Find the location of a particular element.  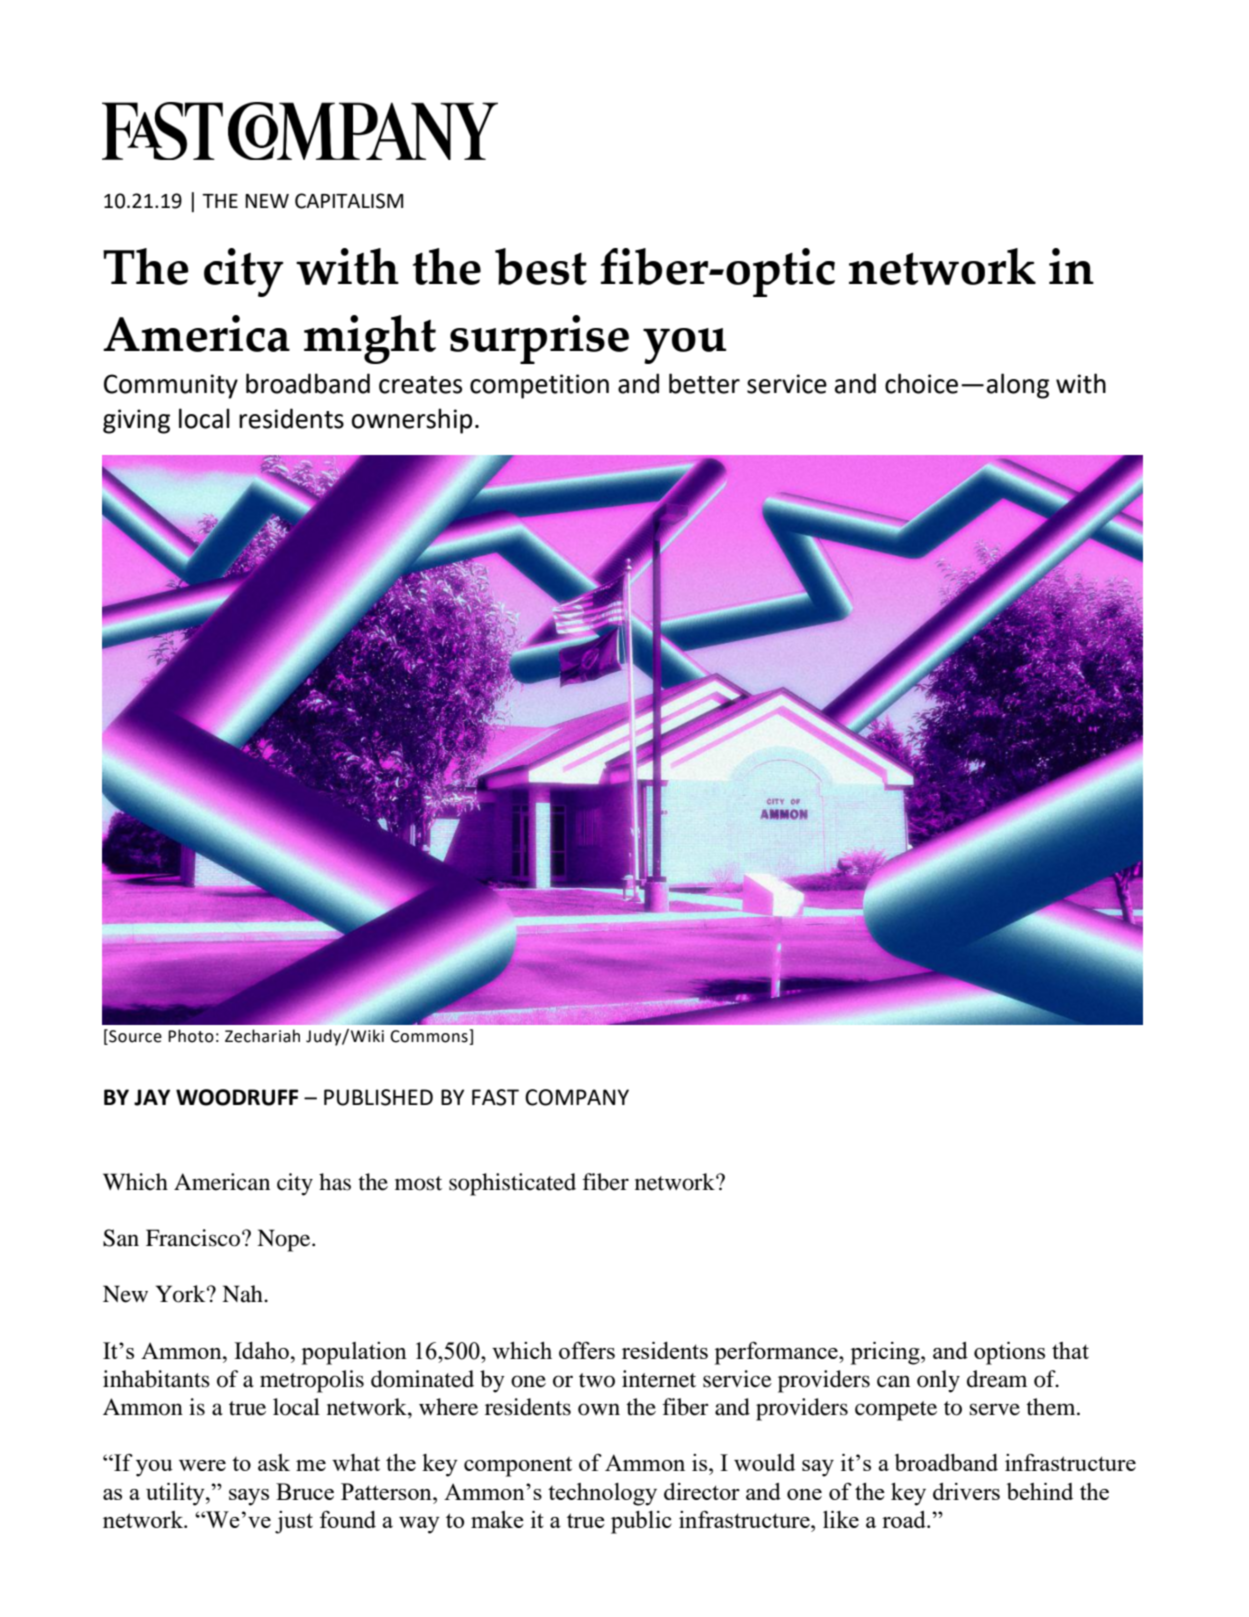

says is located at coordinates (249, 1497).
